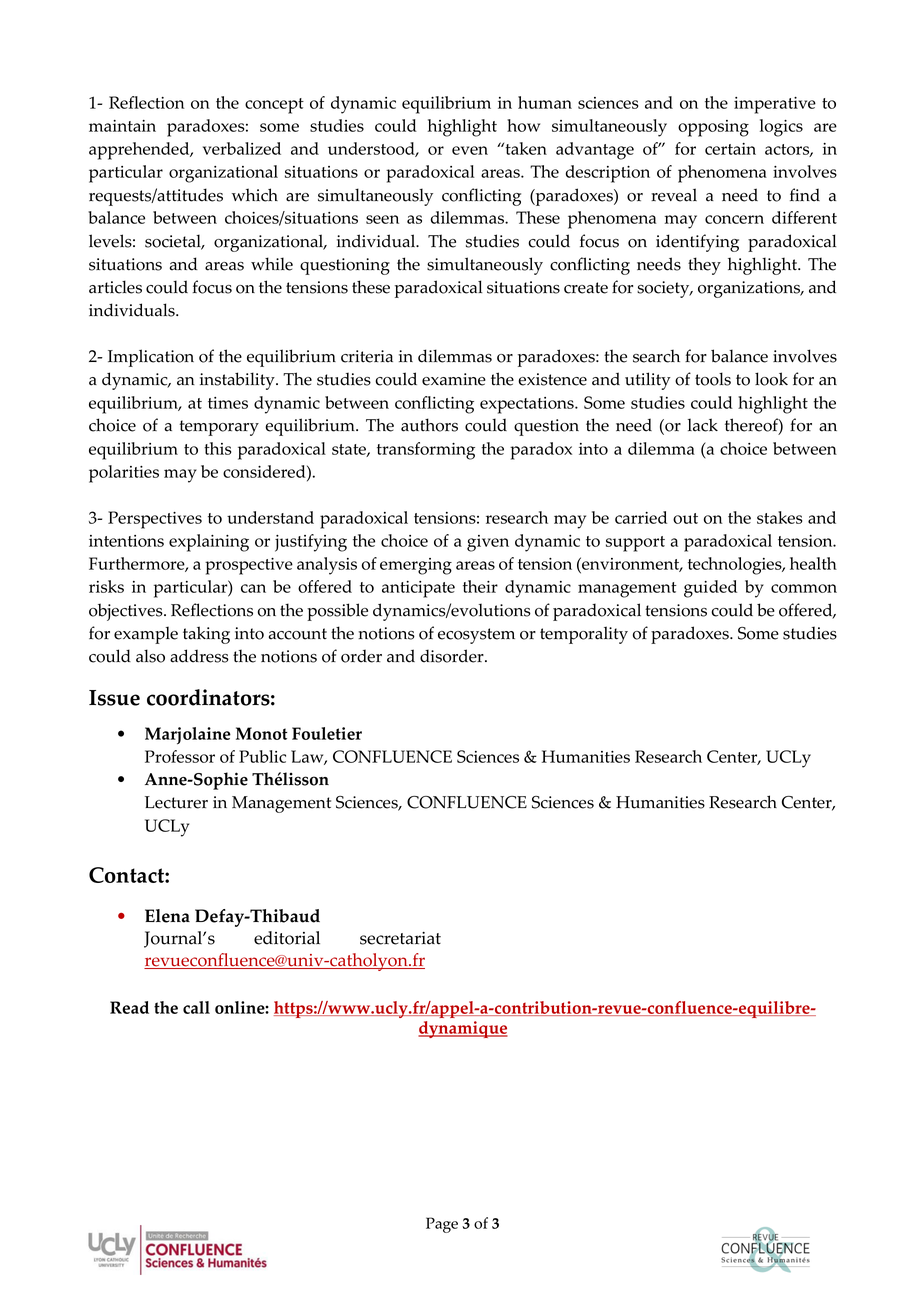 The height and width of the screenshot is (1308, 924). What do you see at coordinates (476, 636) in the screenshot?
I see `ecosystem` at bounding box center [476, 636].
